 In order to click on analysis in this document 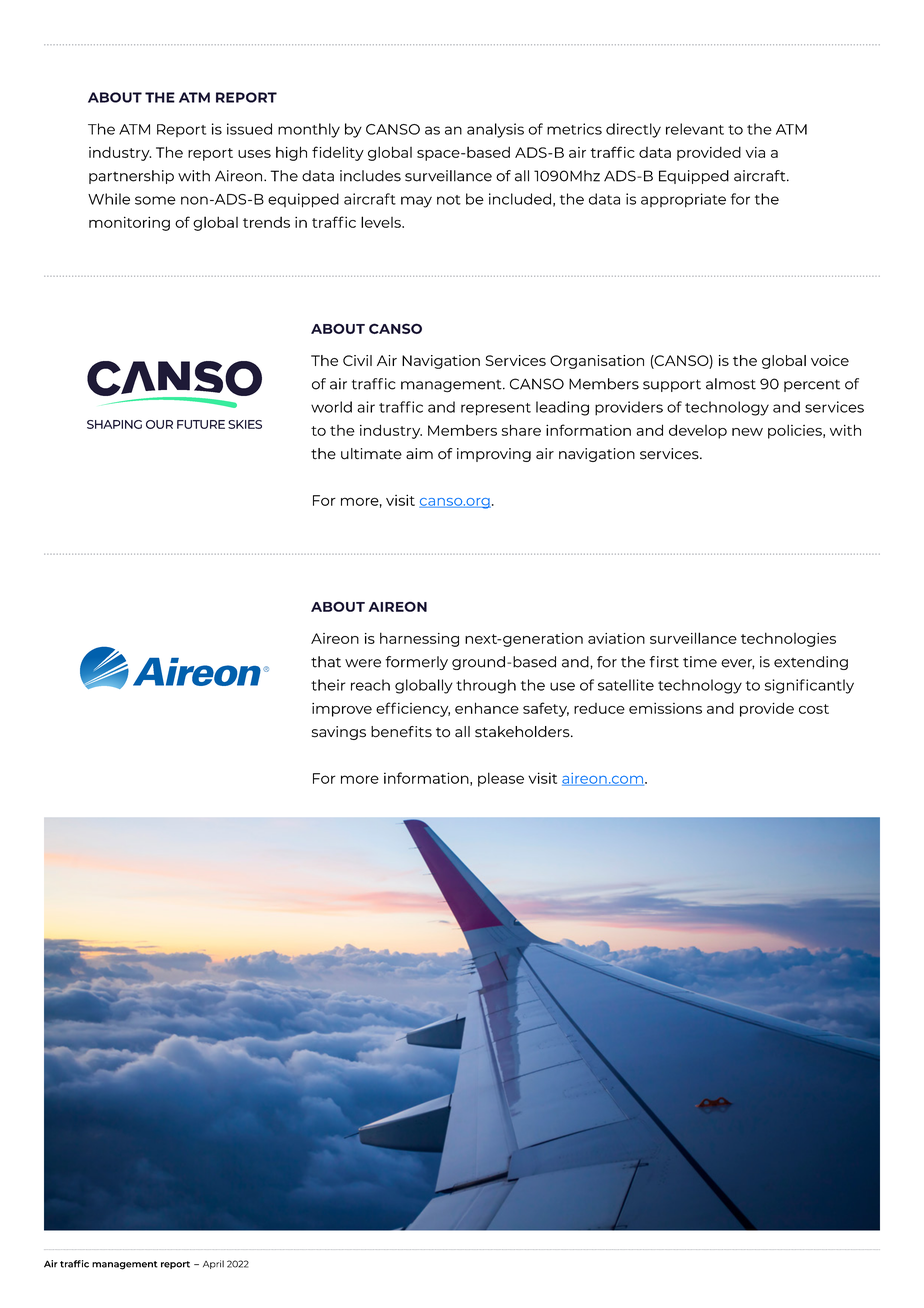, I will do `click(495, 130)`.
